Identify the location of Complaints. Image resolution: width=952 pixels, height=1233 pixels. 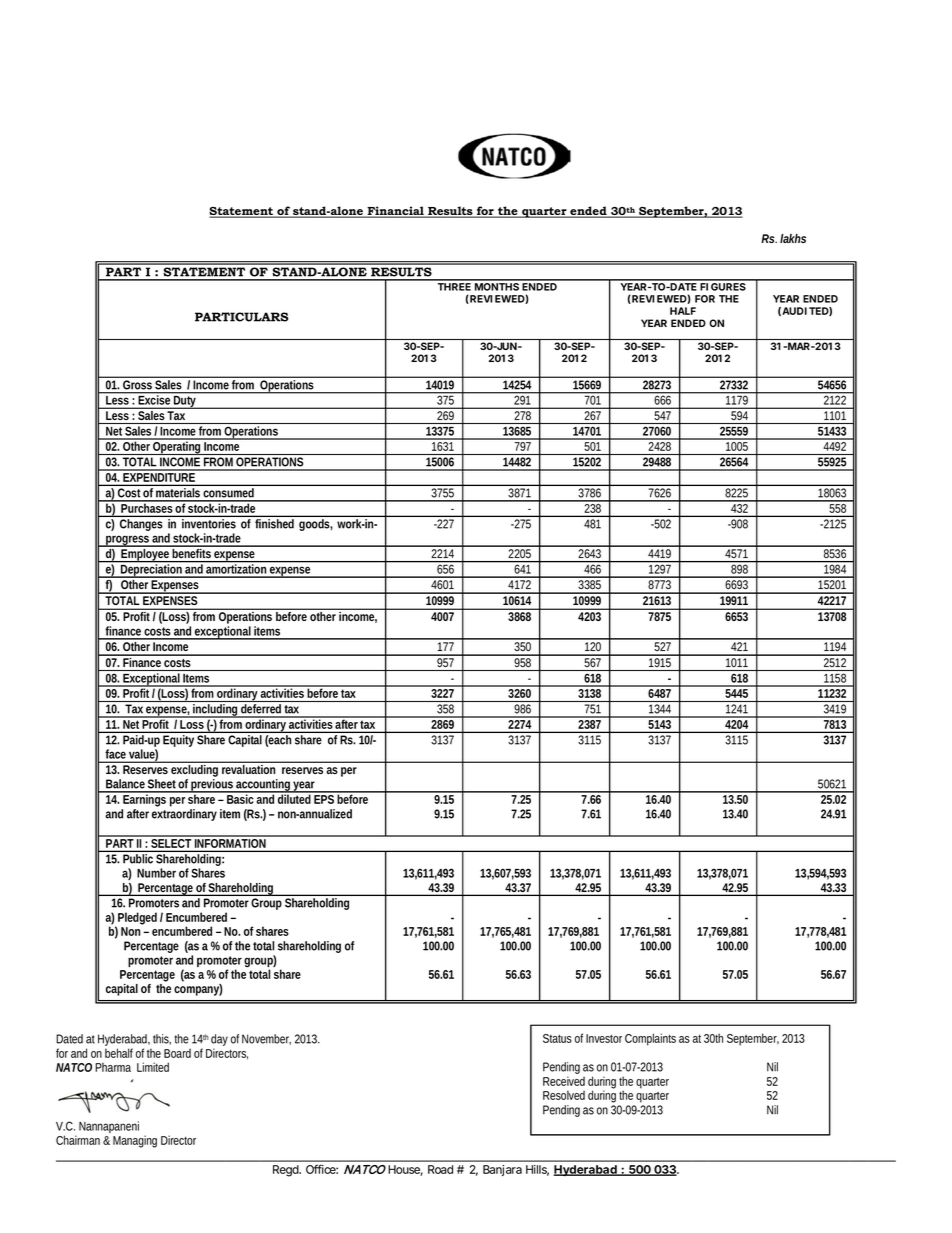
(650, 1039).
